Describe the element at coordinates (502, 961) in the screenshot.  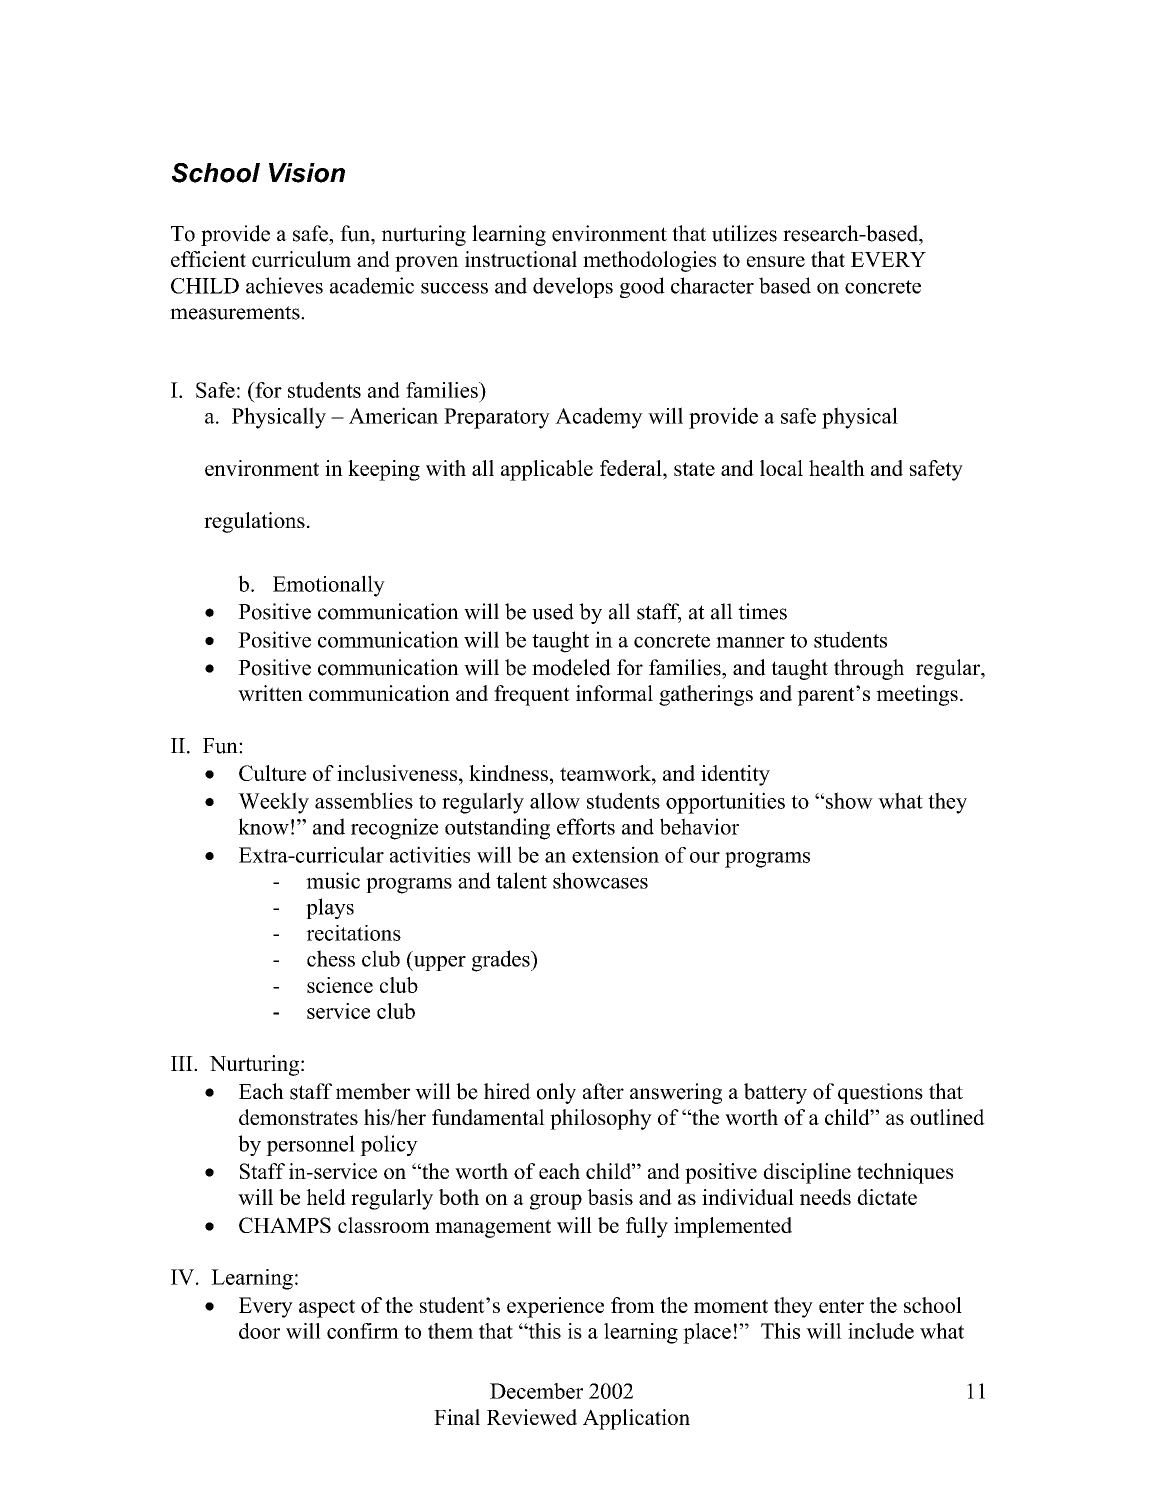
I see `grades` at that location.
